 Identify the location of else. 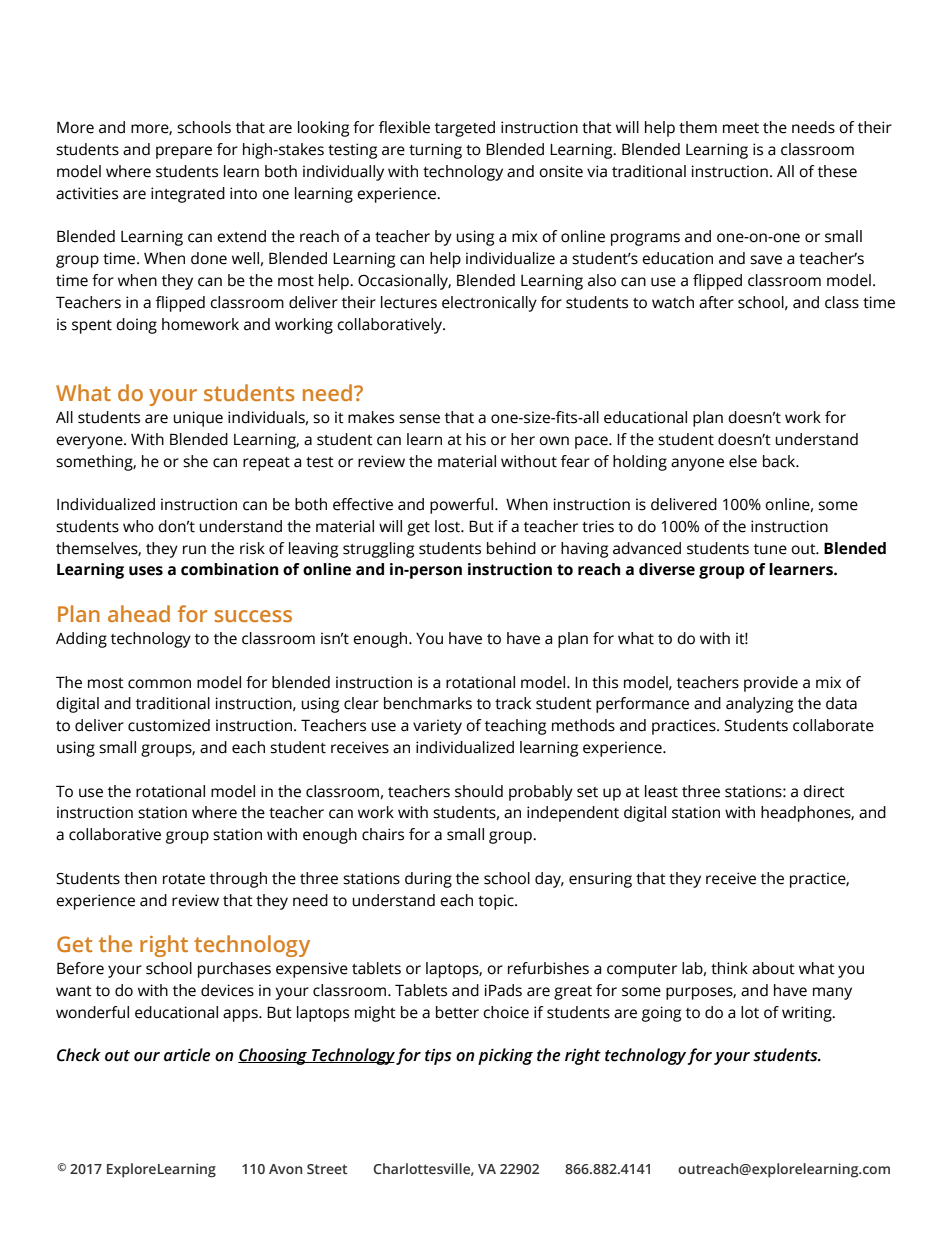
(743, 461).
